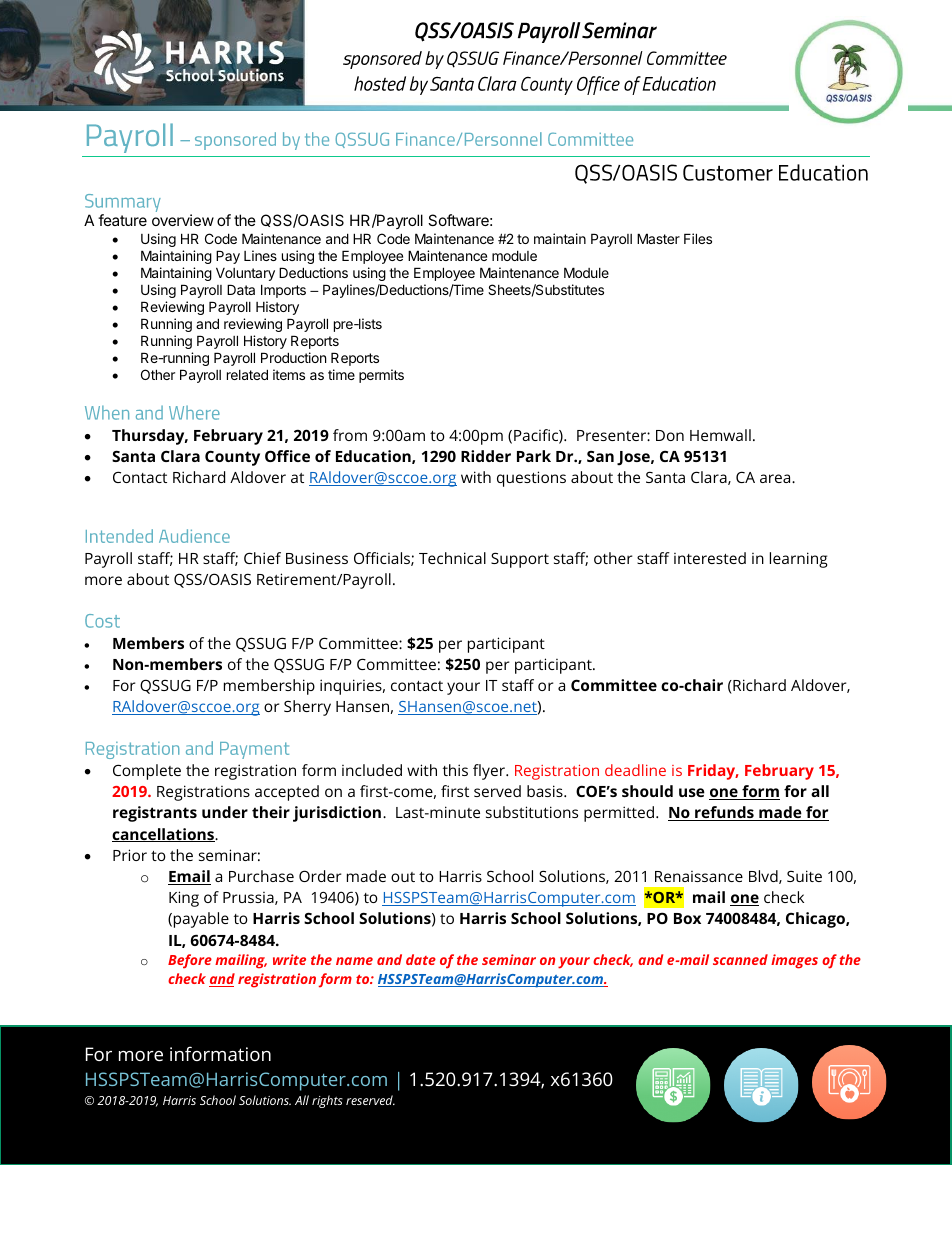  What do you see at coordinates (710, 558) in the document?
I see `interested` at bounding box center [710, 558].
